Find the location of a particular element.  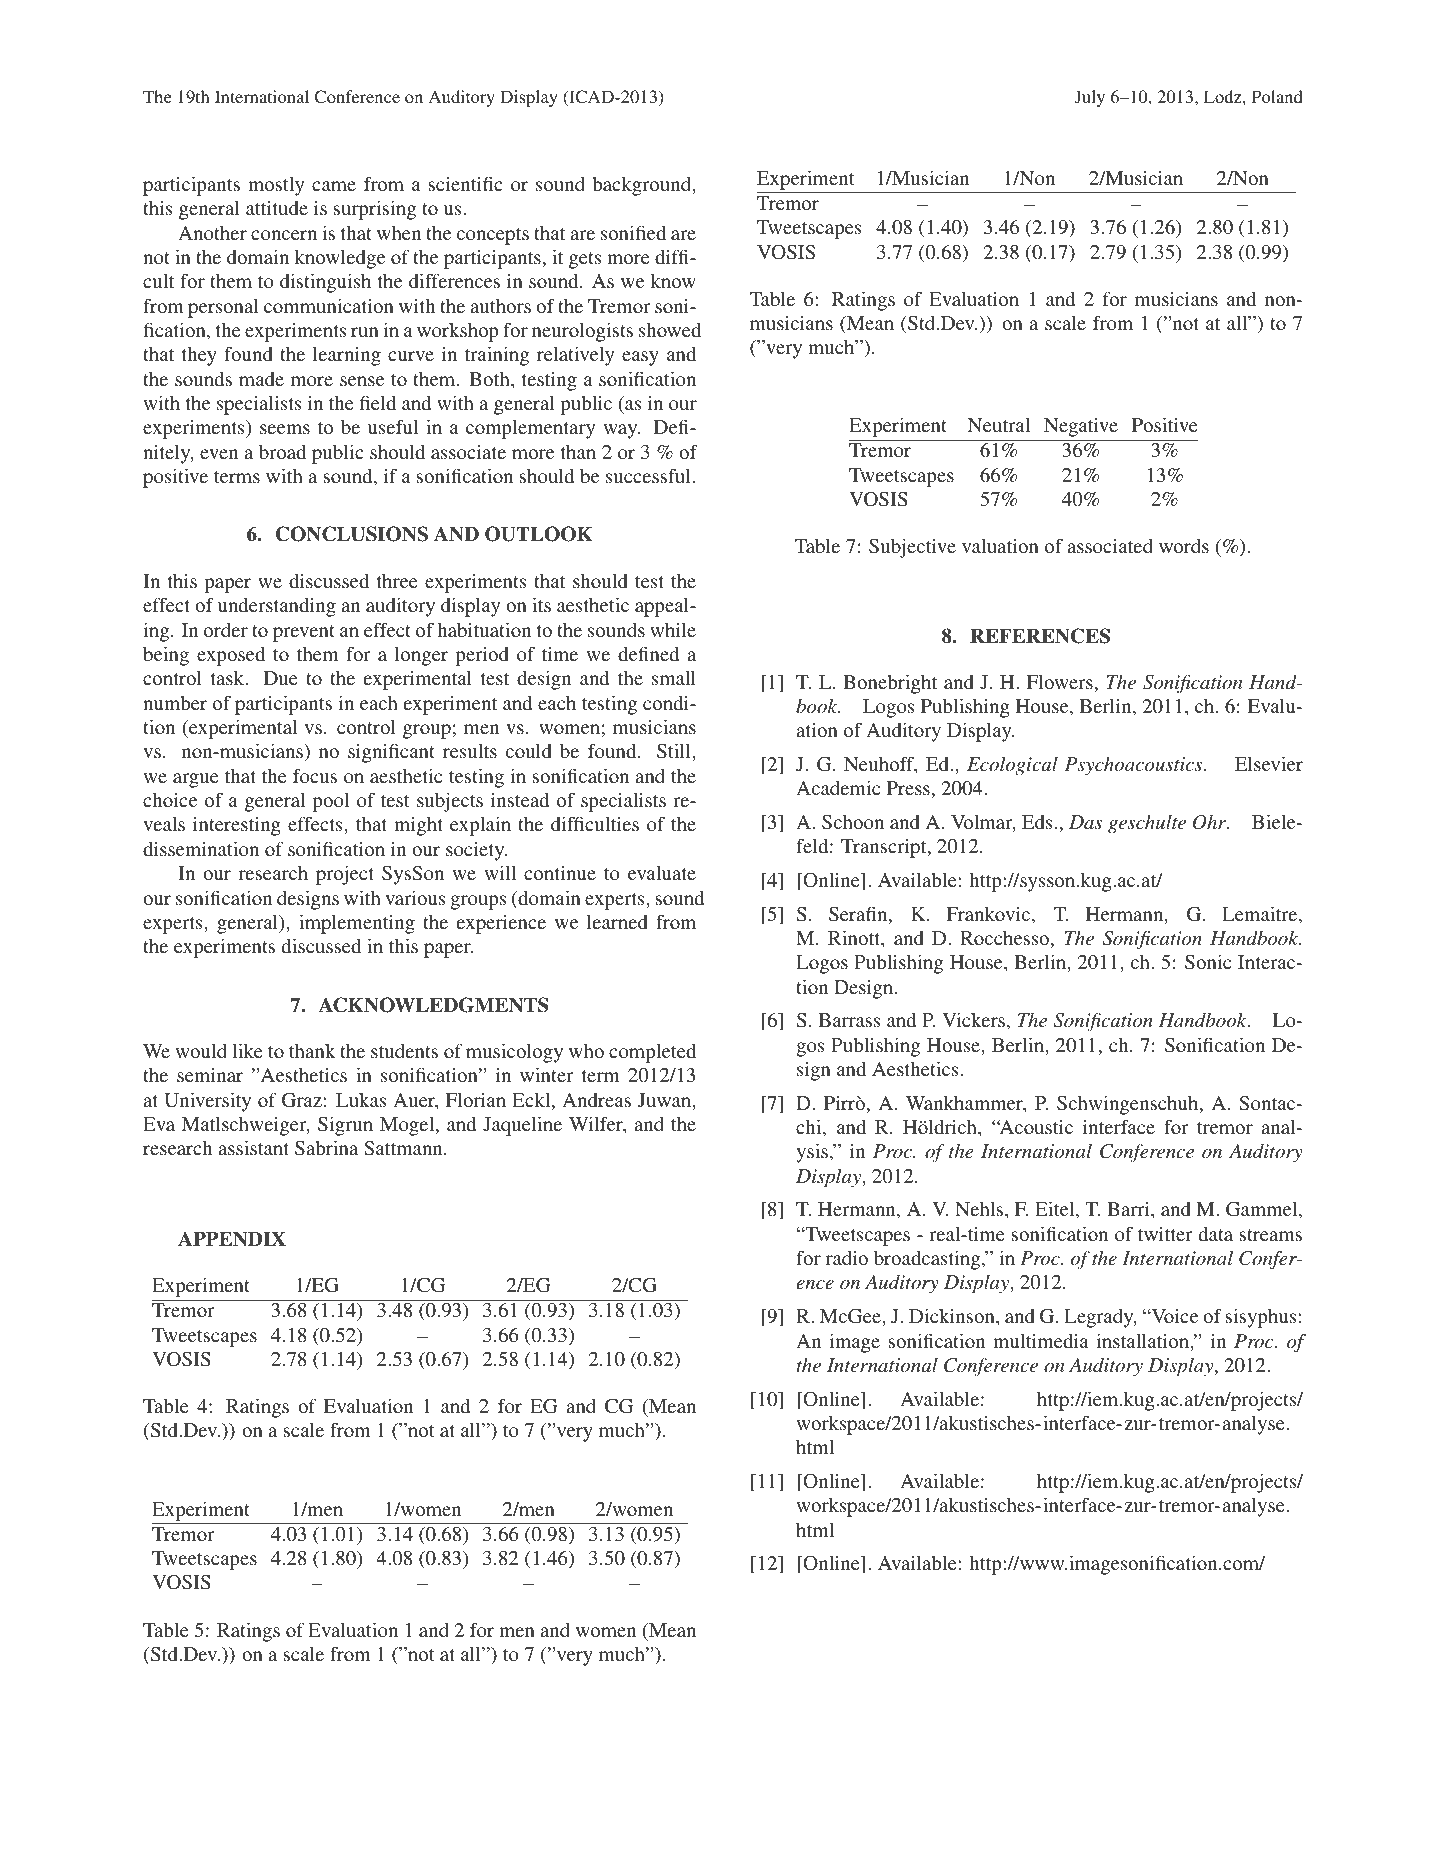

small is located at coordinates (674, 678).
